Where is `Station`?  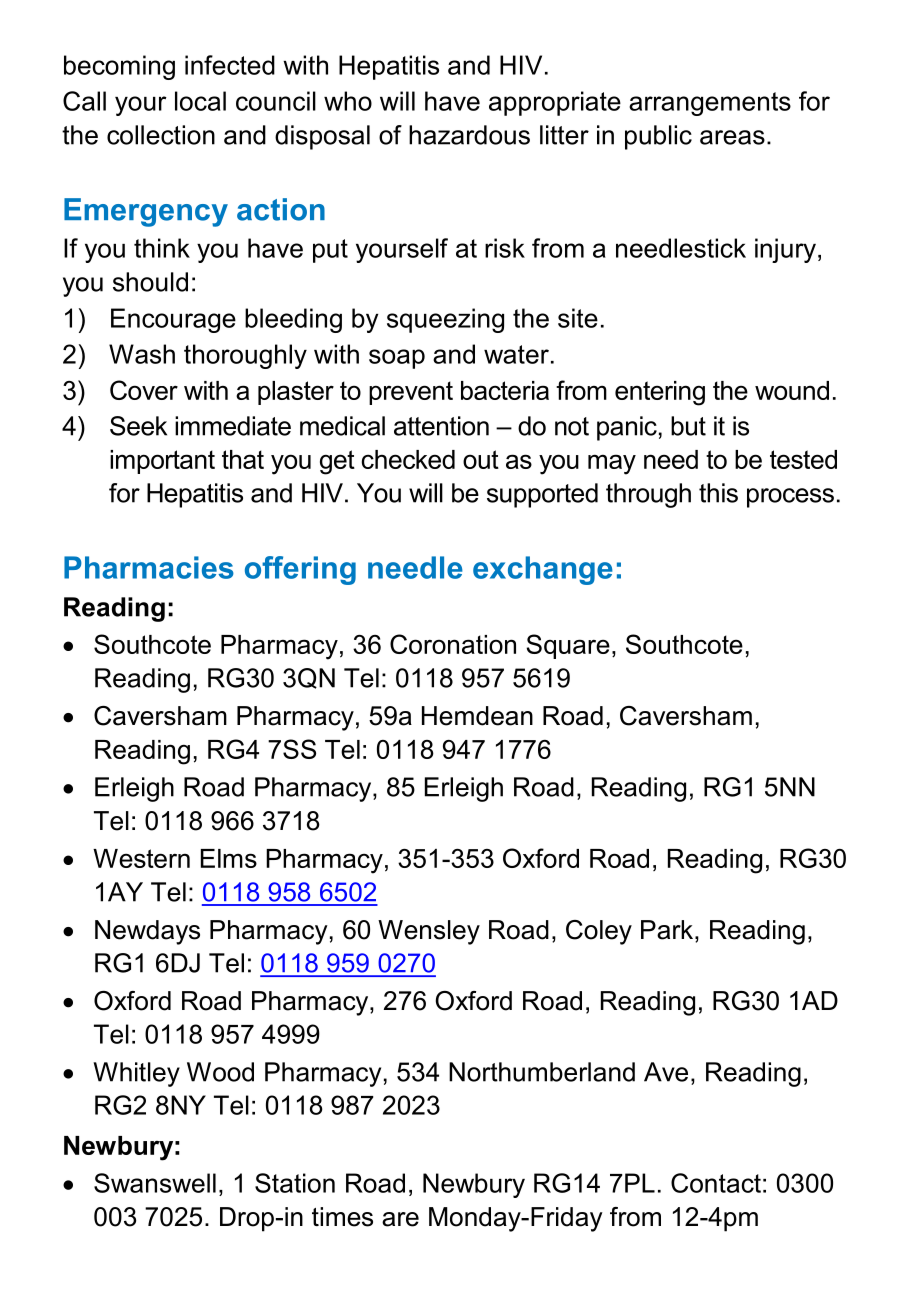 Station is located at coordinates (295, 1183).
